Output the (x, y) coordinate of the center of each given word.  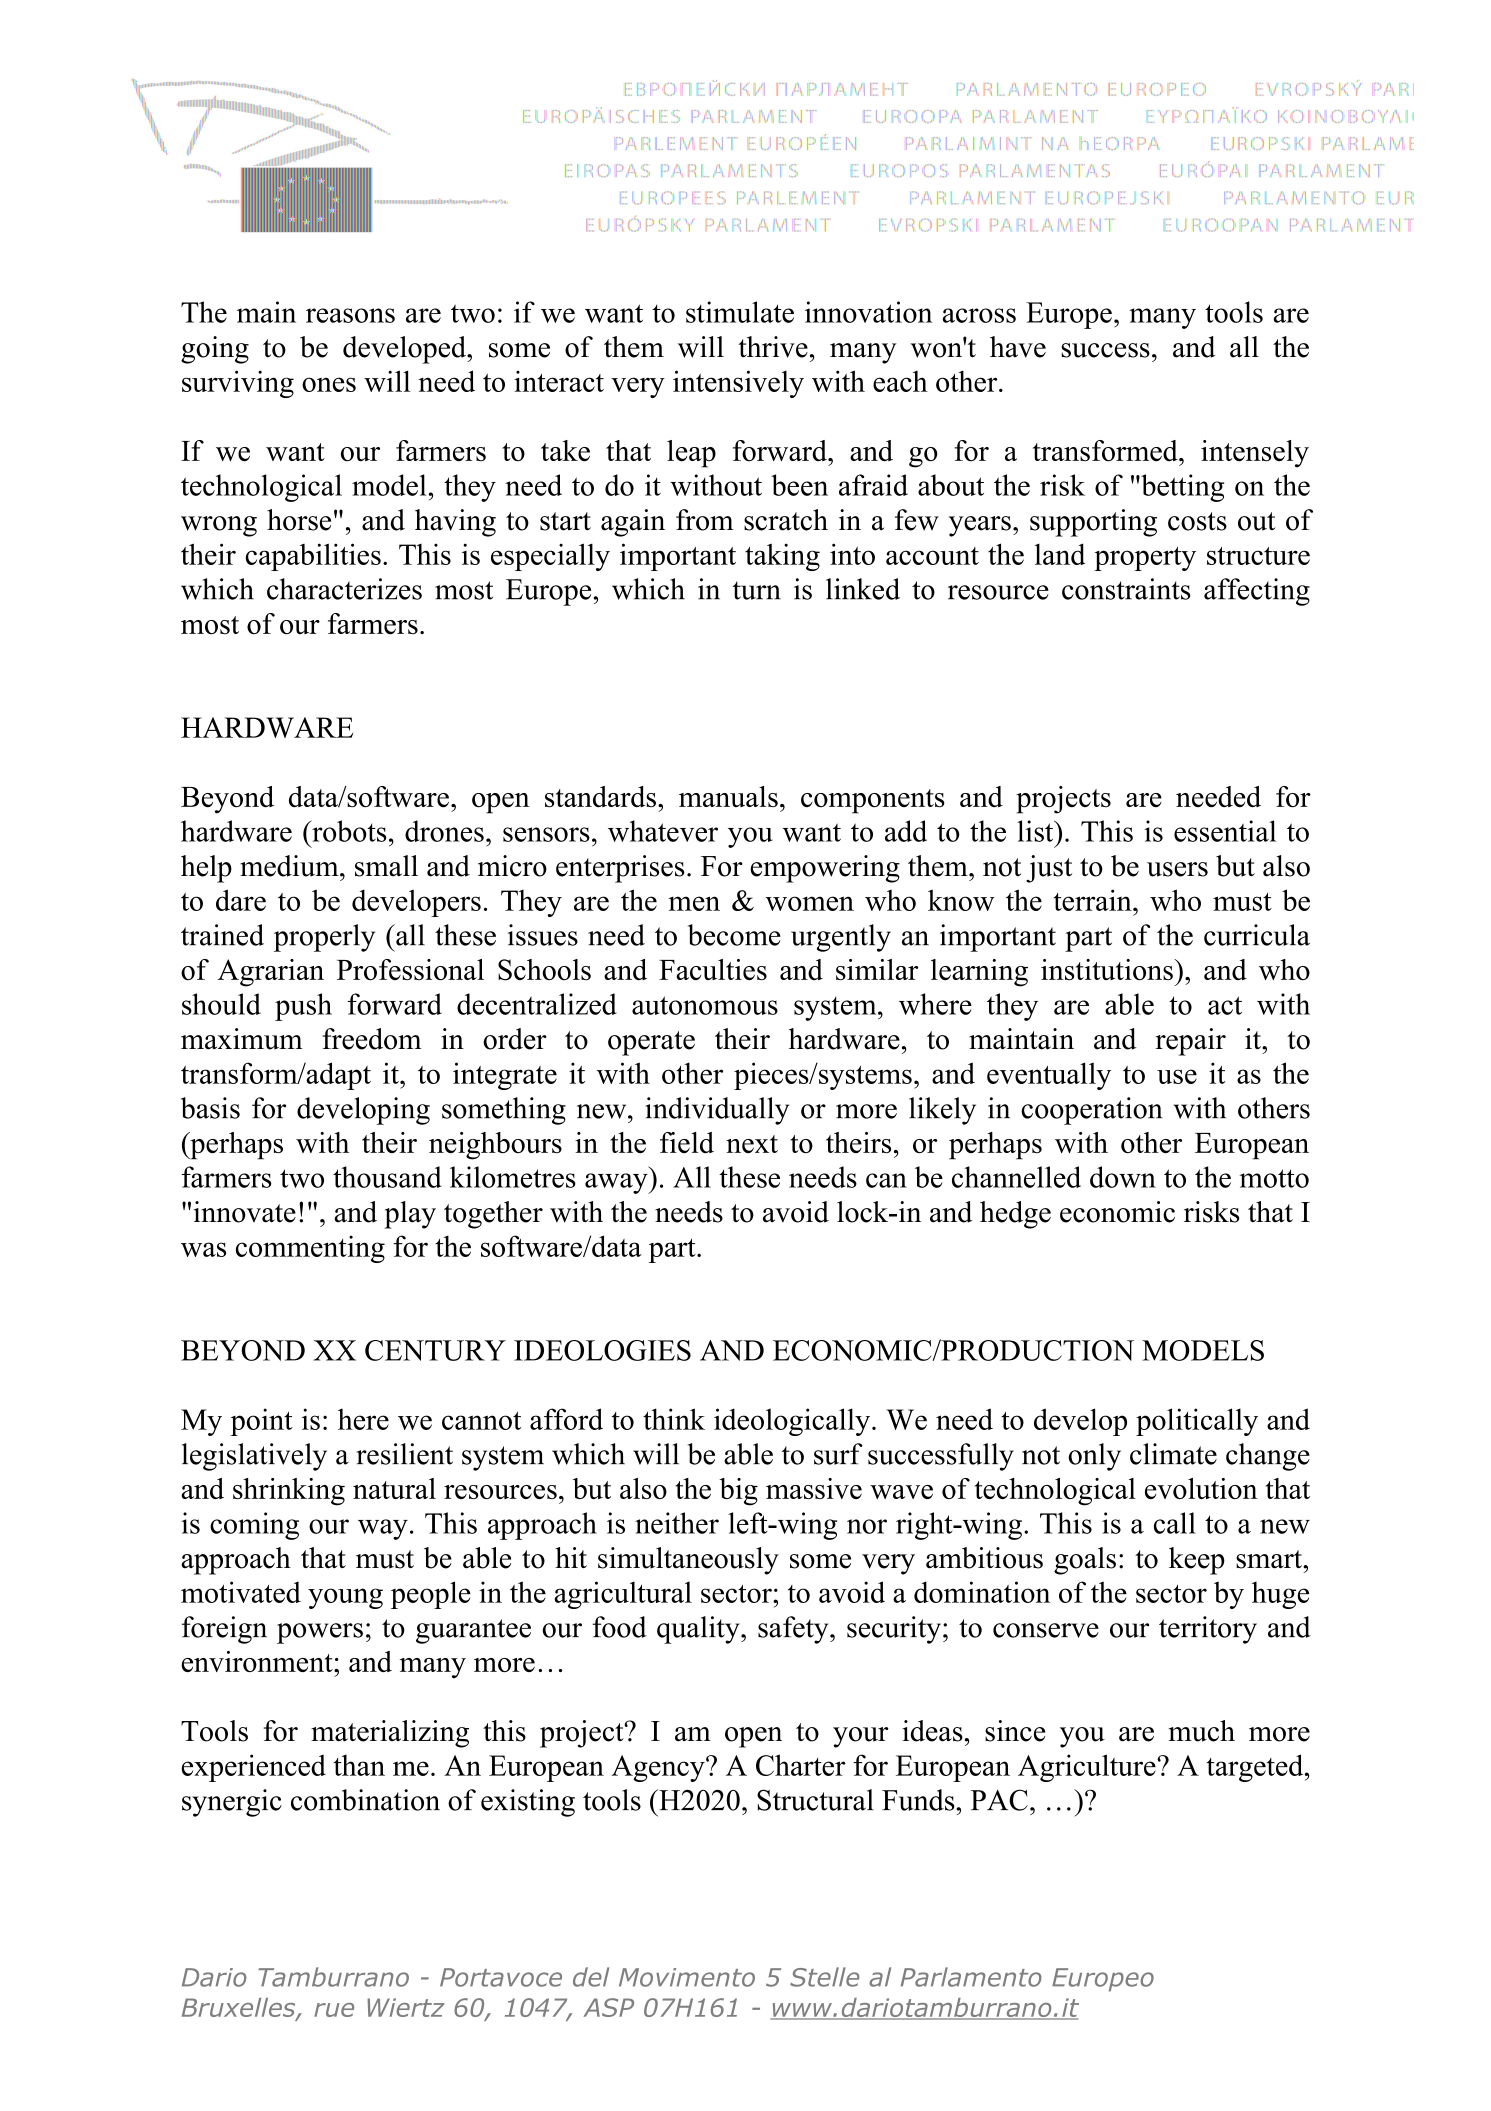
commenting (310, 1249)
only (1094, 1457)
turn (757, 590)
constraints (1126, 589)
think (674, 1419)
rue (334, 2010)
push (303, 1007)
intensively (738, 384)
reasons (350, 315)
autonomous (705, 1005)
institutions (1108, 969)
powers (320, 1633)
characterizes (344, 589)
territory (1208, 1630)
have (1018, 347)
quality (699, 1630)
